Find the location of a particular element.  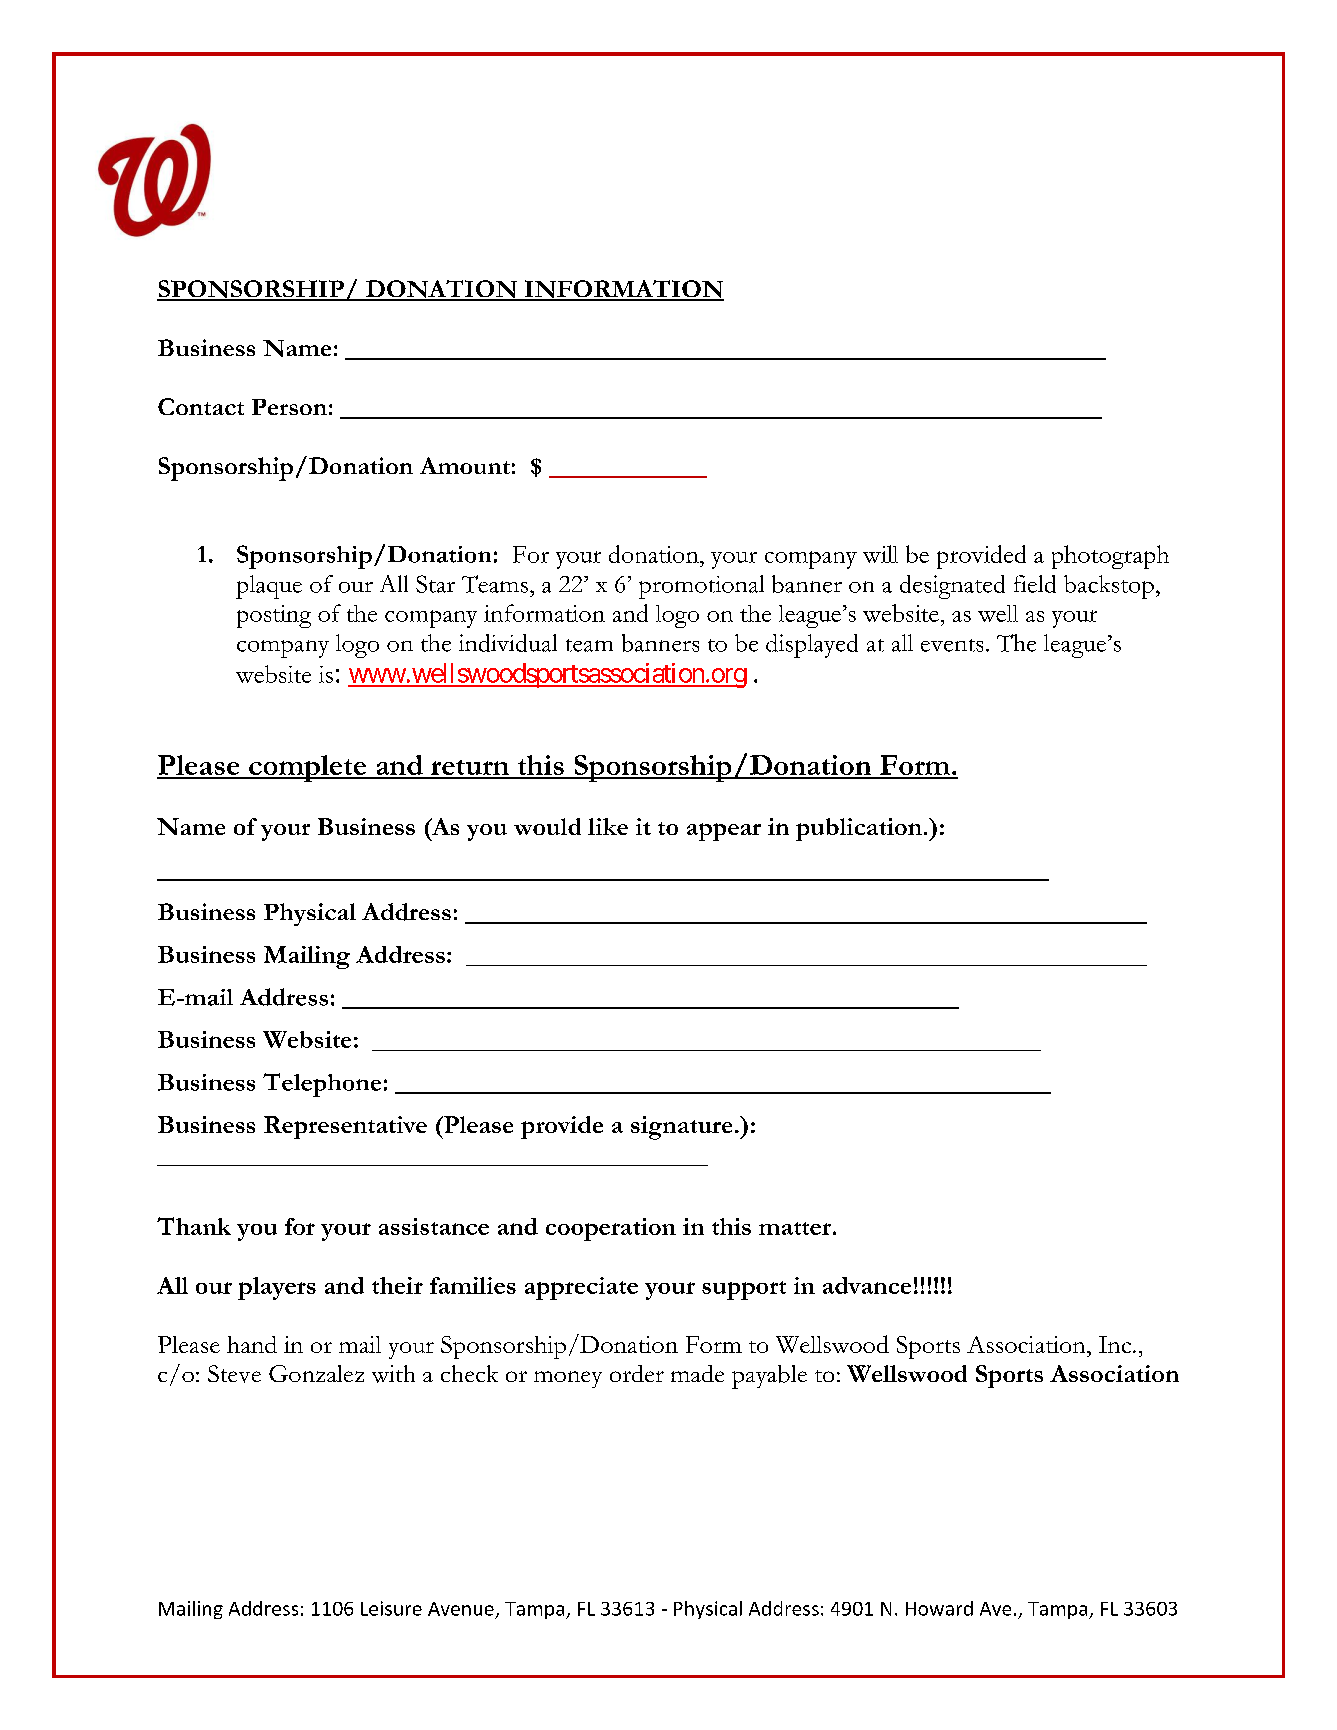

events is located at coordinates (952, 645).
